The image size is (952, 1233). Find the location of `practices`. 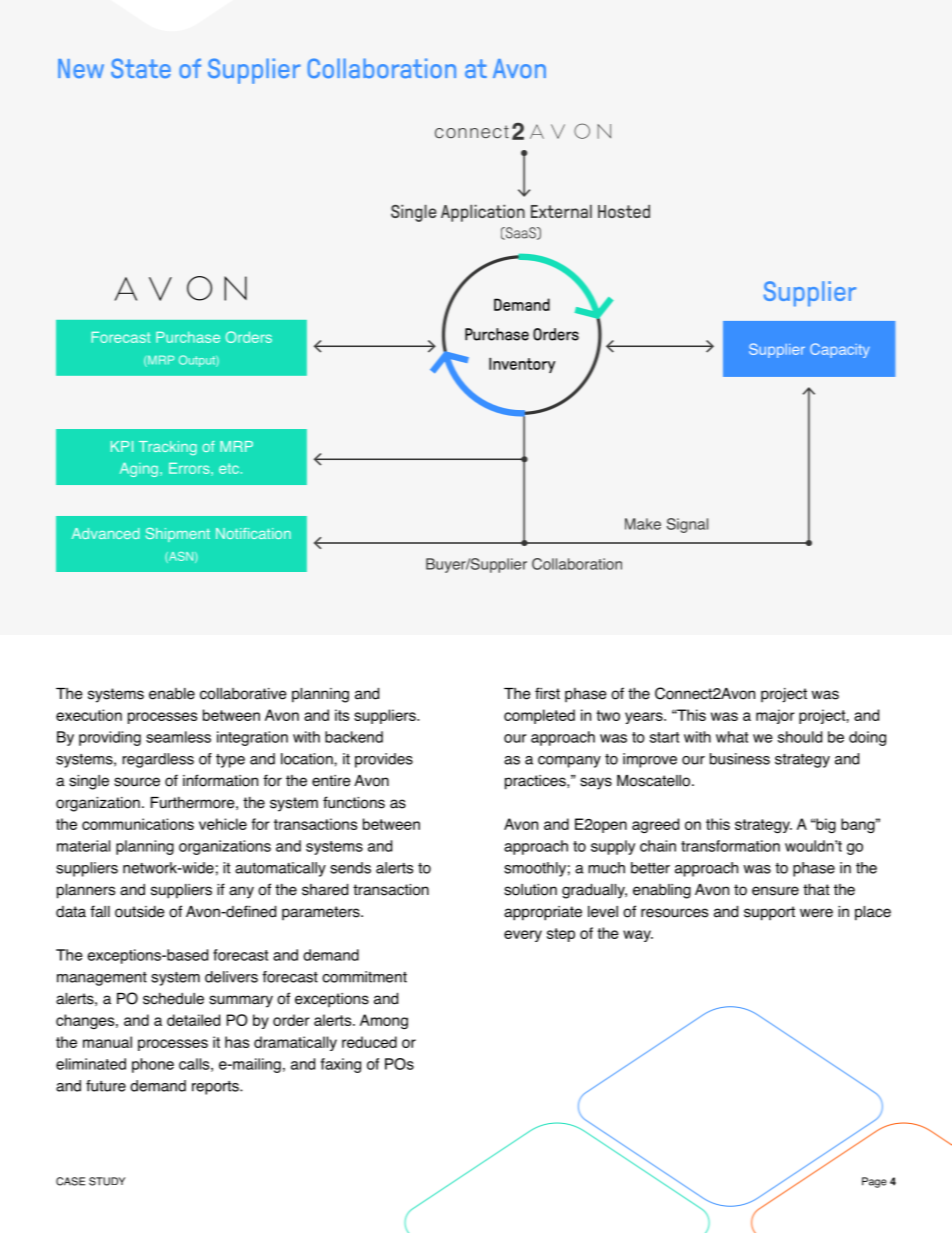

practices is located at coordinates (536, 782).
